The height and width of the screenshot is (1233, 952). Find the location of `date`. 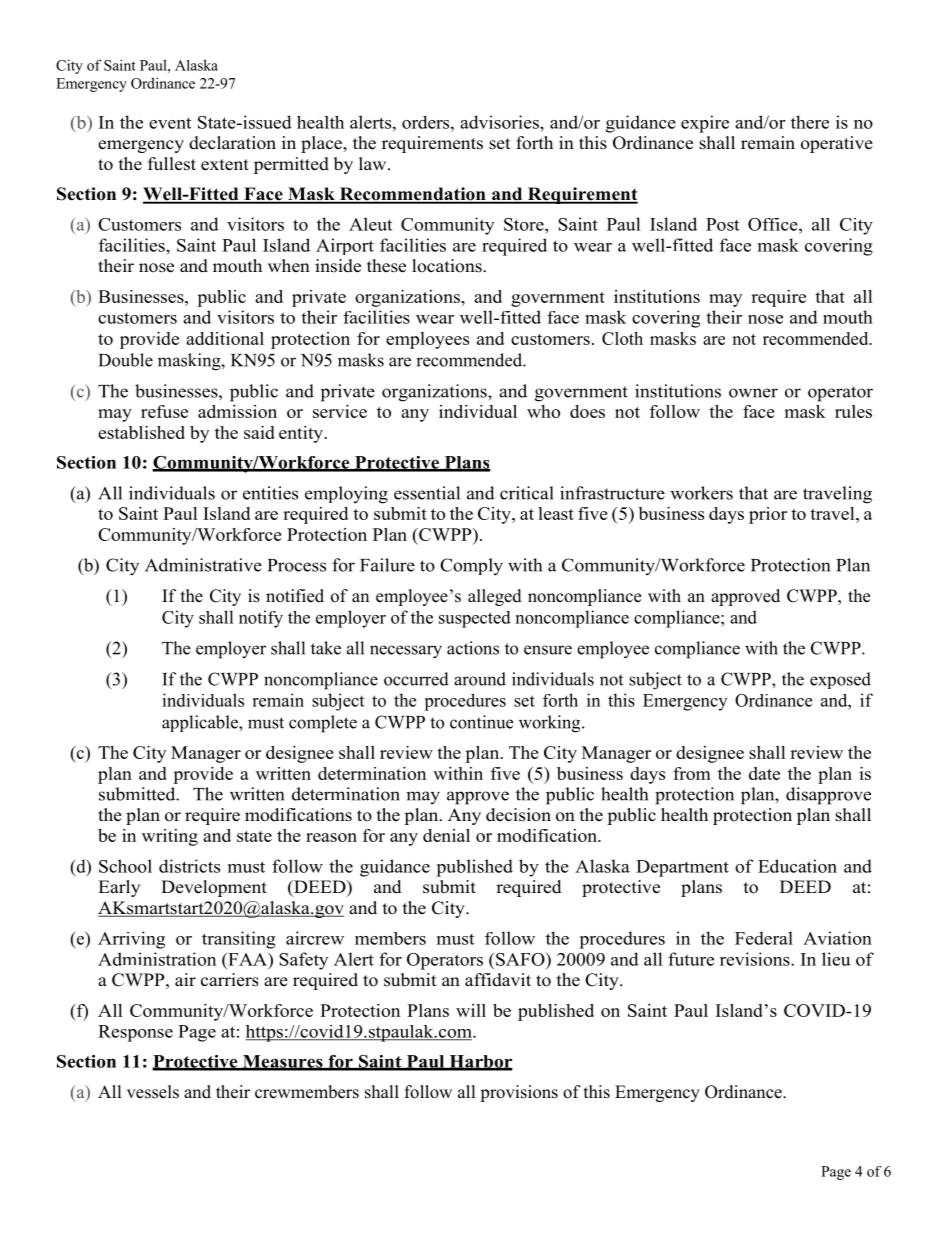

date is located at coordinates (764, 773).
